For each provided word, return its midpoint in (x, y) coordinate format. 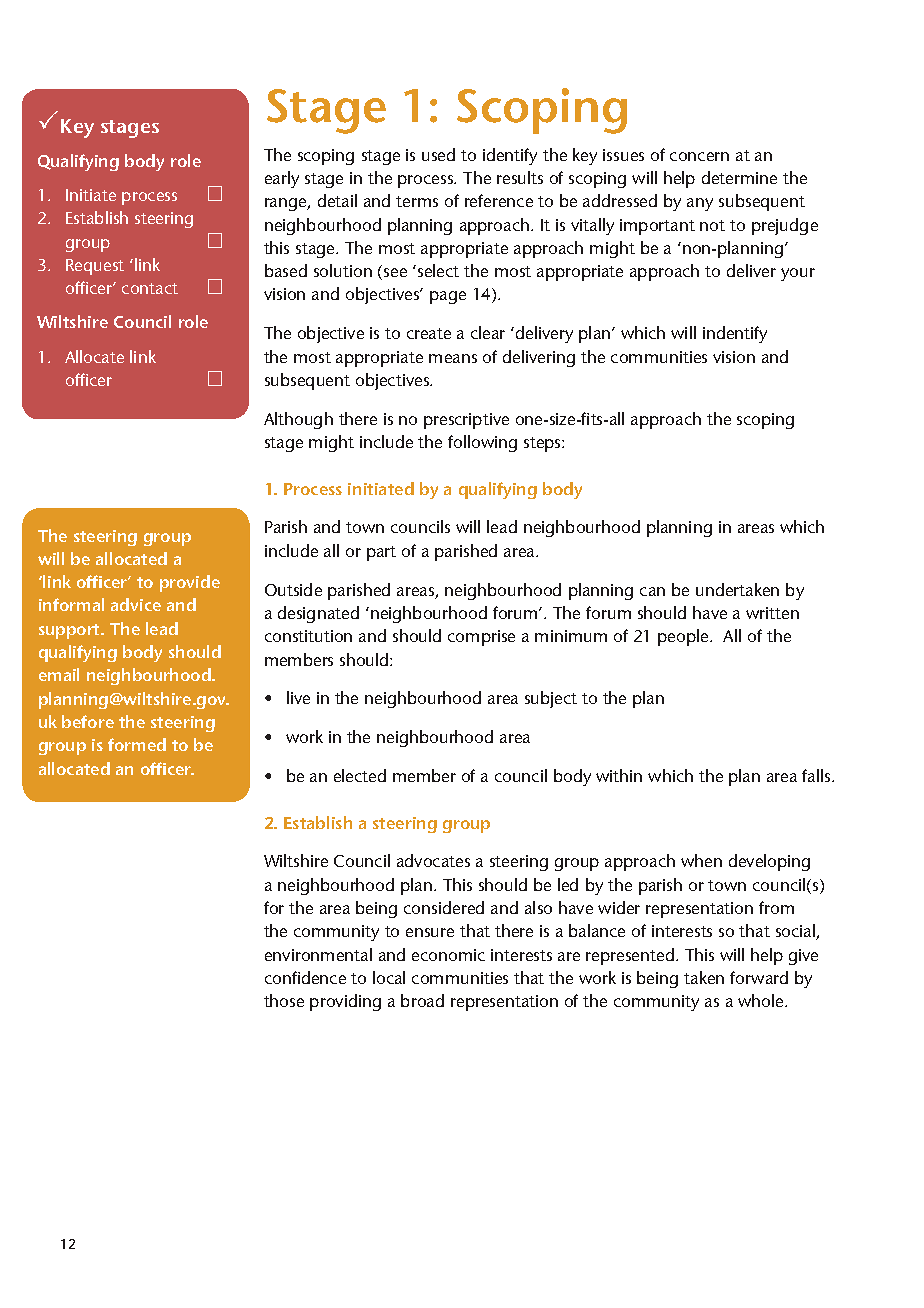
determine (739, 177)
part (381, 553)
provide (190, 583)
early (282, 179)
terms (417, 201)
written (772, 613)
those (284, 1000)
